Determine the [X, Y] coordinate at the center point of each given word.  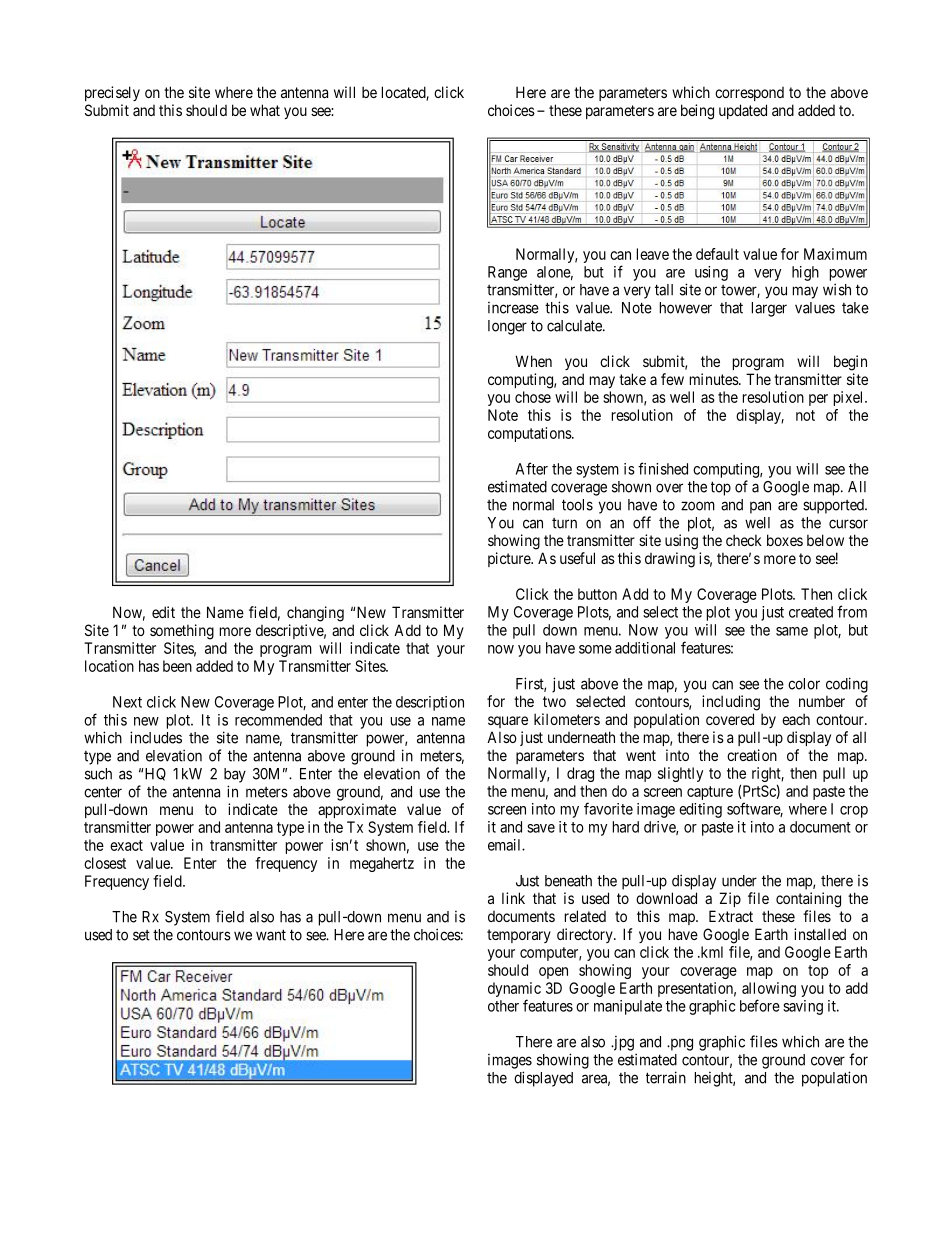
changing [315, 614]
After [532, 468]
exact [126, 845]
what [265, 110]
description [430, 703]
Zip [730, 899]
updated [743, 111]
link [513, 898]
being [697, 112]
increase [513, 308]
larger [769, 309]
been [177, 666]
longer [507, 327]
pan [760, 507]
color [804, 684]
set [141, 935]
